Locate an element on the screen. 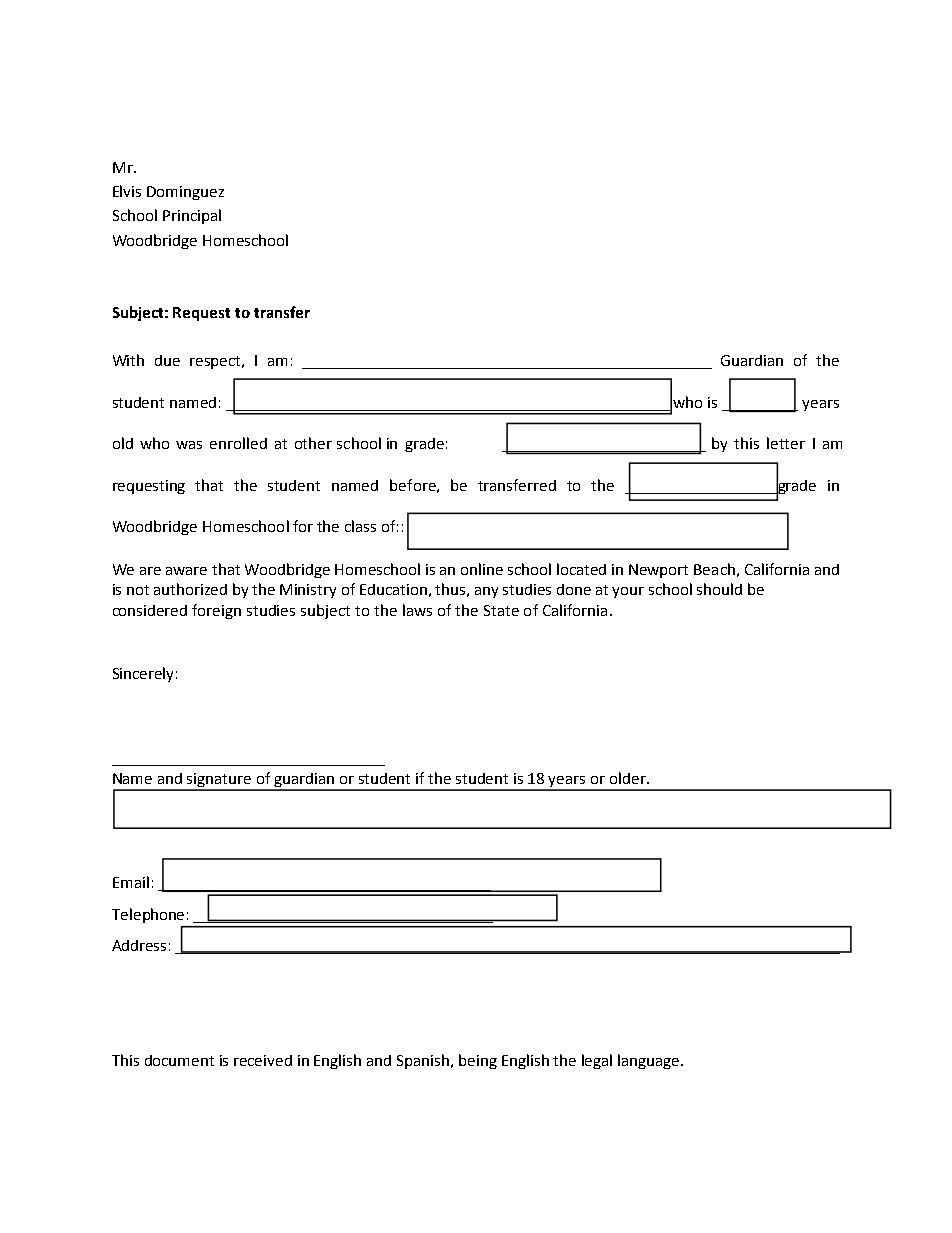 This screenshot has height=1233, width=952. Dominguez is located at coordinates (185, 193).
